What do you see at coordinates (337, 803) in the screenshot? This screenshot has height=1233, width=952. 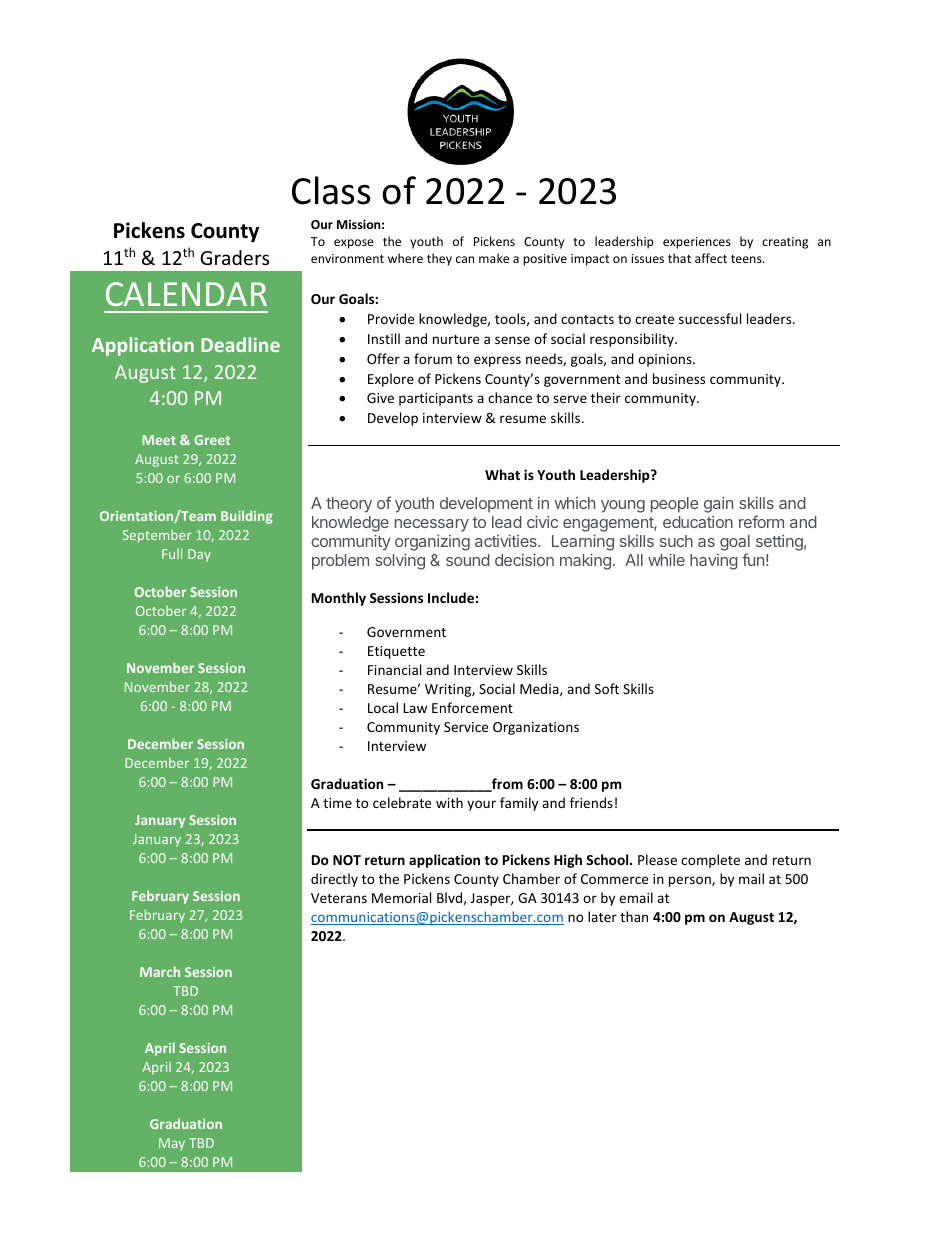 I see `time` at bounding box center [337, 803].
